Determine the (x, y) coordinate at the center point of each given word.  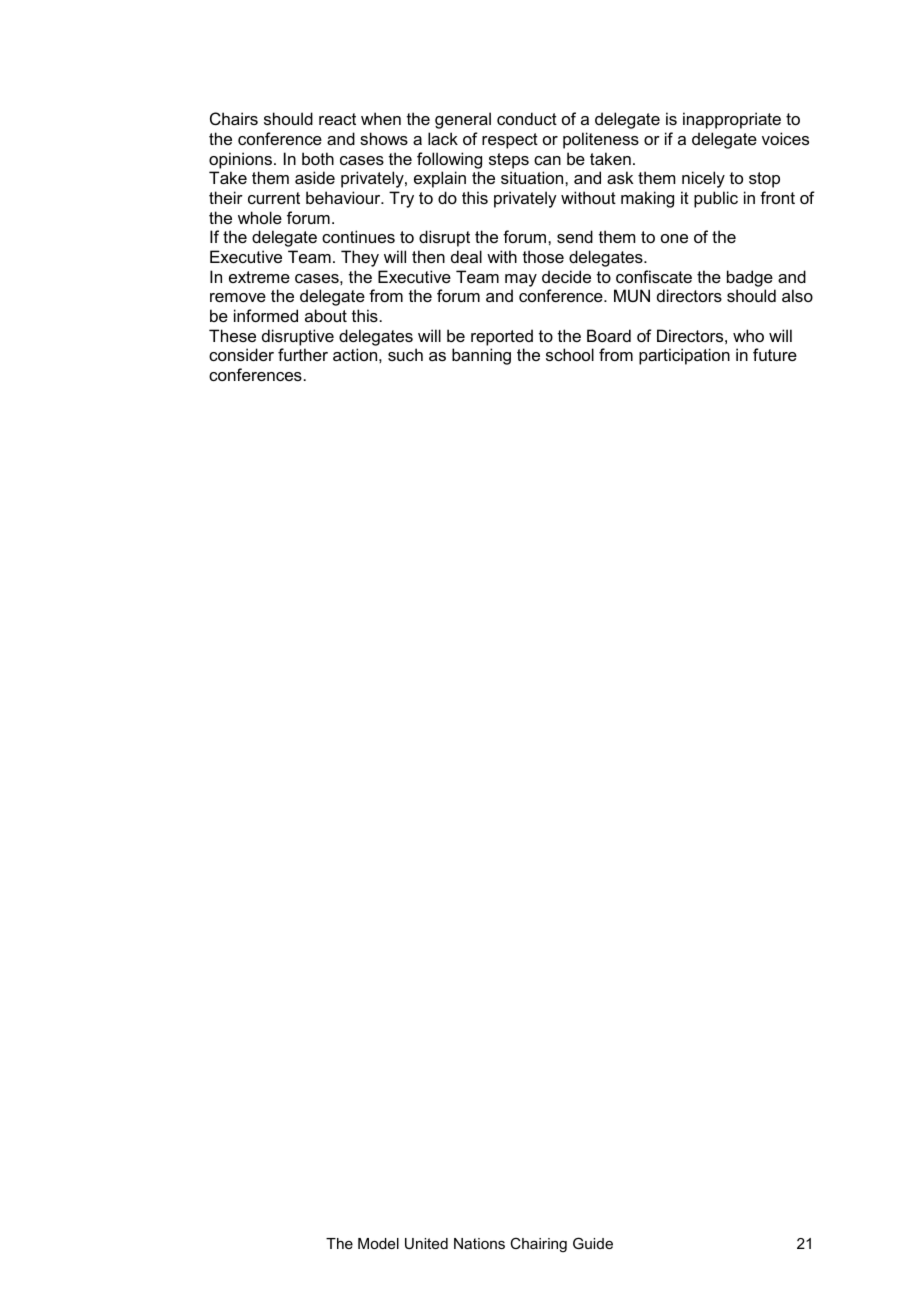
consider (241, 354)
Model (378, 1243)
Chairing (538, 1245)
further (303, 354)
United (426, 1243)
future (775, 354)
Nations (479, 1243)
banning (481, 356)
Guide (593, 1243)
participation (684, 356)
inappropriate (732, 120)
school (570, 354)
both (318, 158)
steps (509, 161)
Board (609, 335)
